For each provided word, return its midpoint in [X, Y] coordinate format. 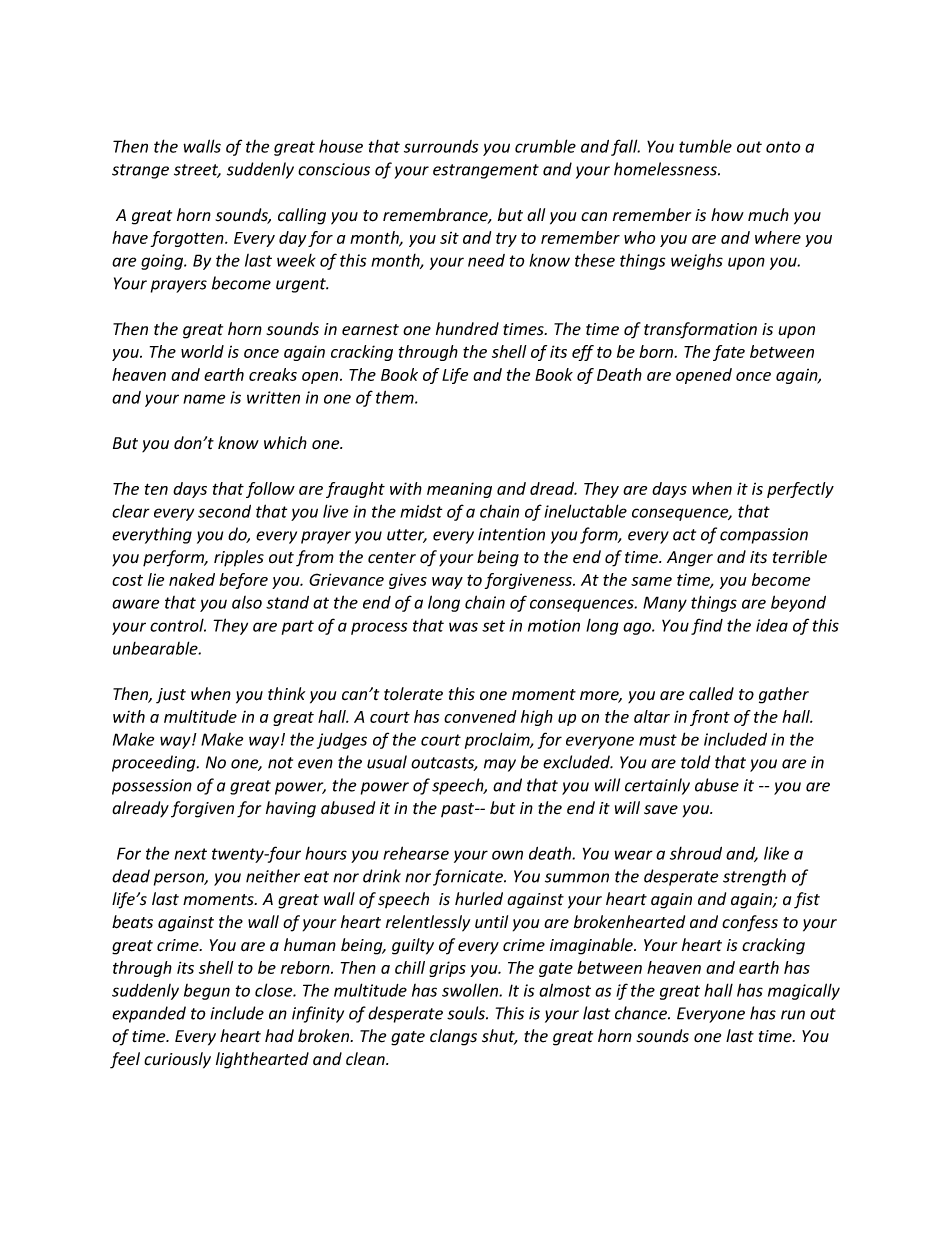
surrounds [441, 146]
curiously [177, 1060]
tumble [705, 146]
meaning [459, 490]
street [197, 171]
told [696, 762]
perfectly [800, 490]
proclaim [498, 740]
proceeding [155, 763]
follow [270, 490]
